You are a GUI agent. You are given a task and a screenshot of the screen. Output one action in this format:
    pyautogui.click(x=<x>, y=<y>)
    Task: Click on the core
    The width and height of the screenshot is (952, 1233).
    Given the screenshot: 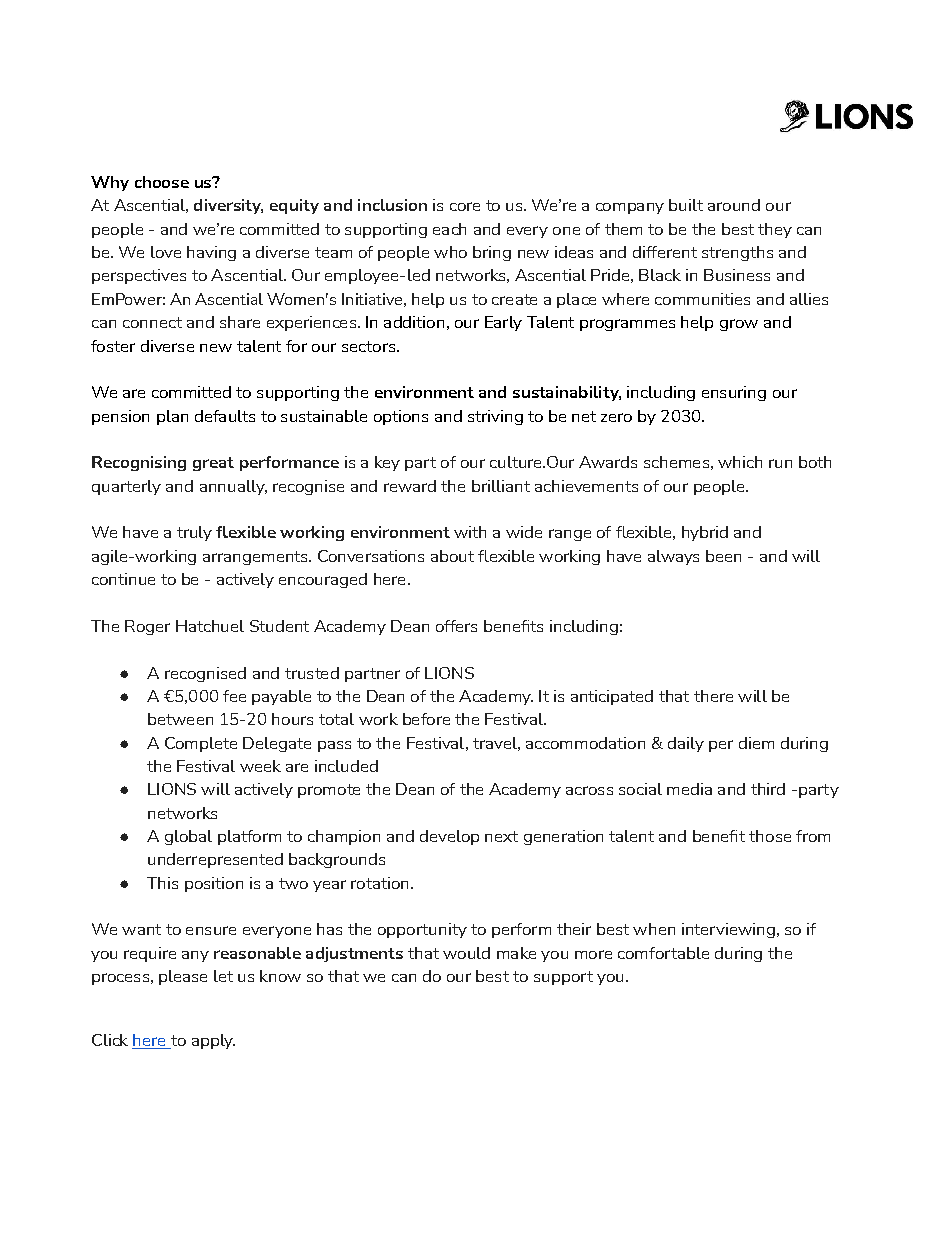 What is the action you would take?
    pyautogui.click(x=465, y=206)
